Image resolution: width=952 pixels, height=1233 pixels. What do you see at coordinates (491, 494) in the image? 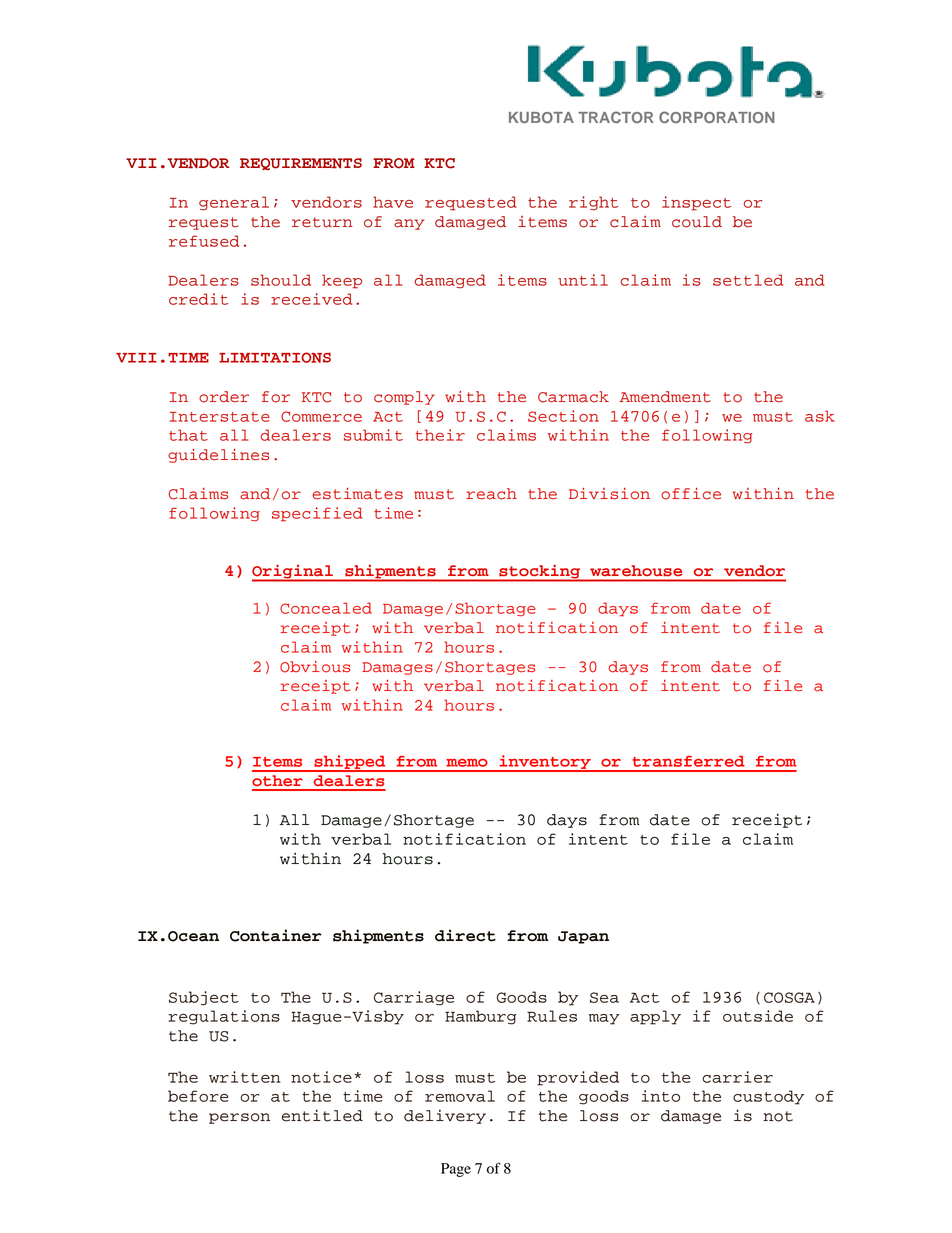
I see `reach` at bounding box center [491, 494].
